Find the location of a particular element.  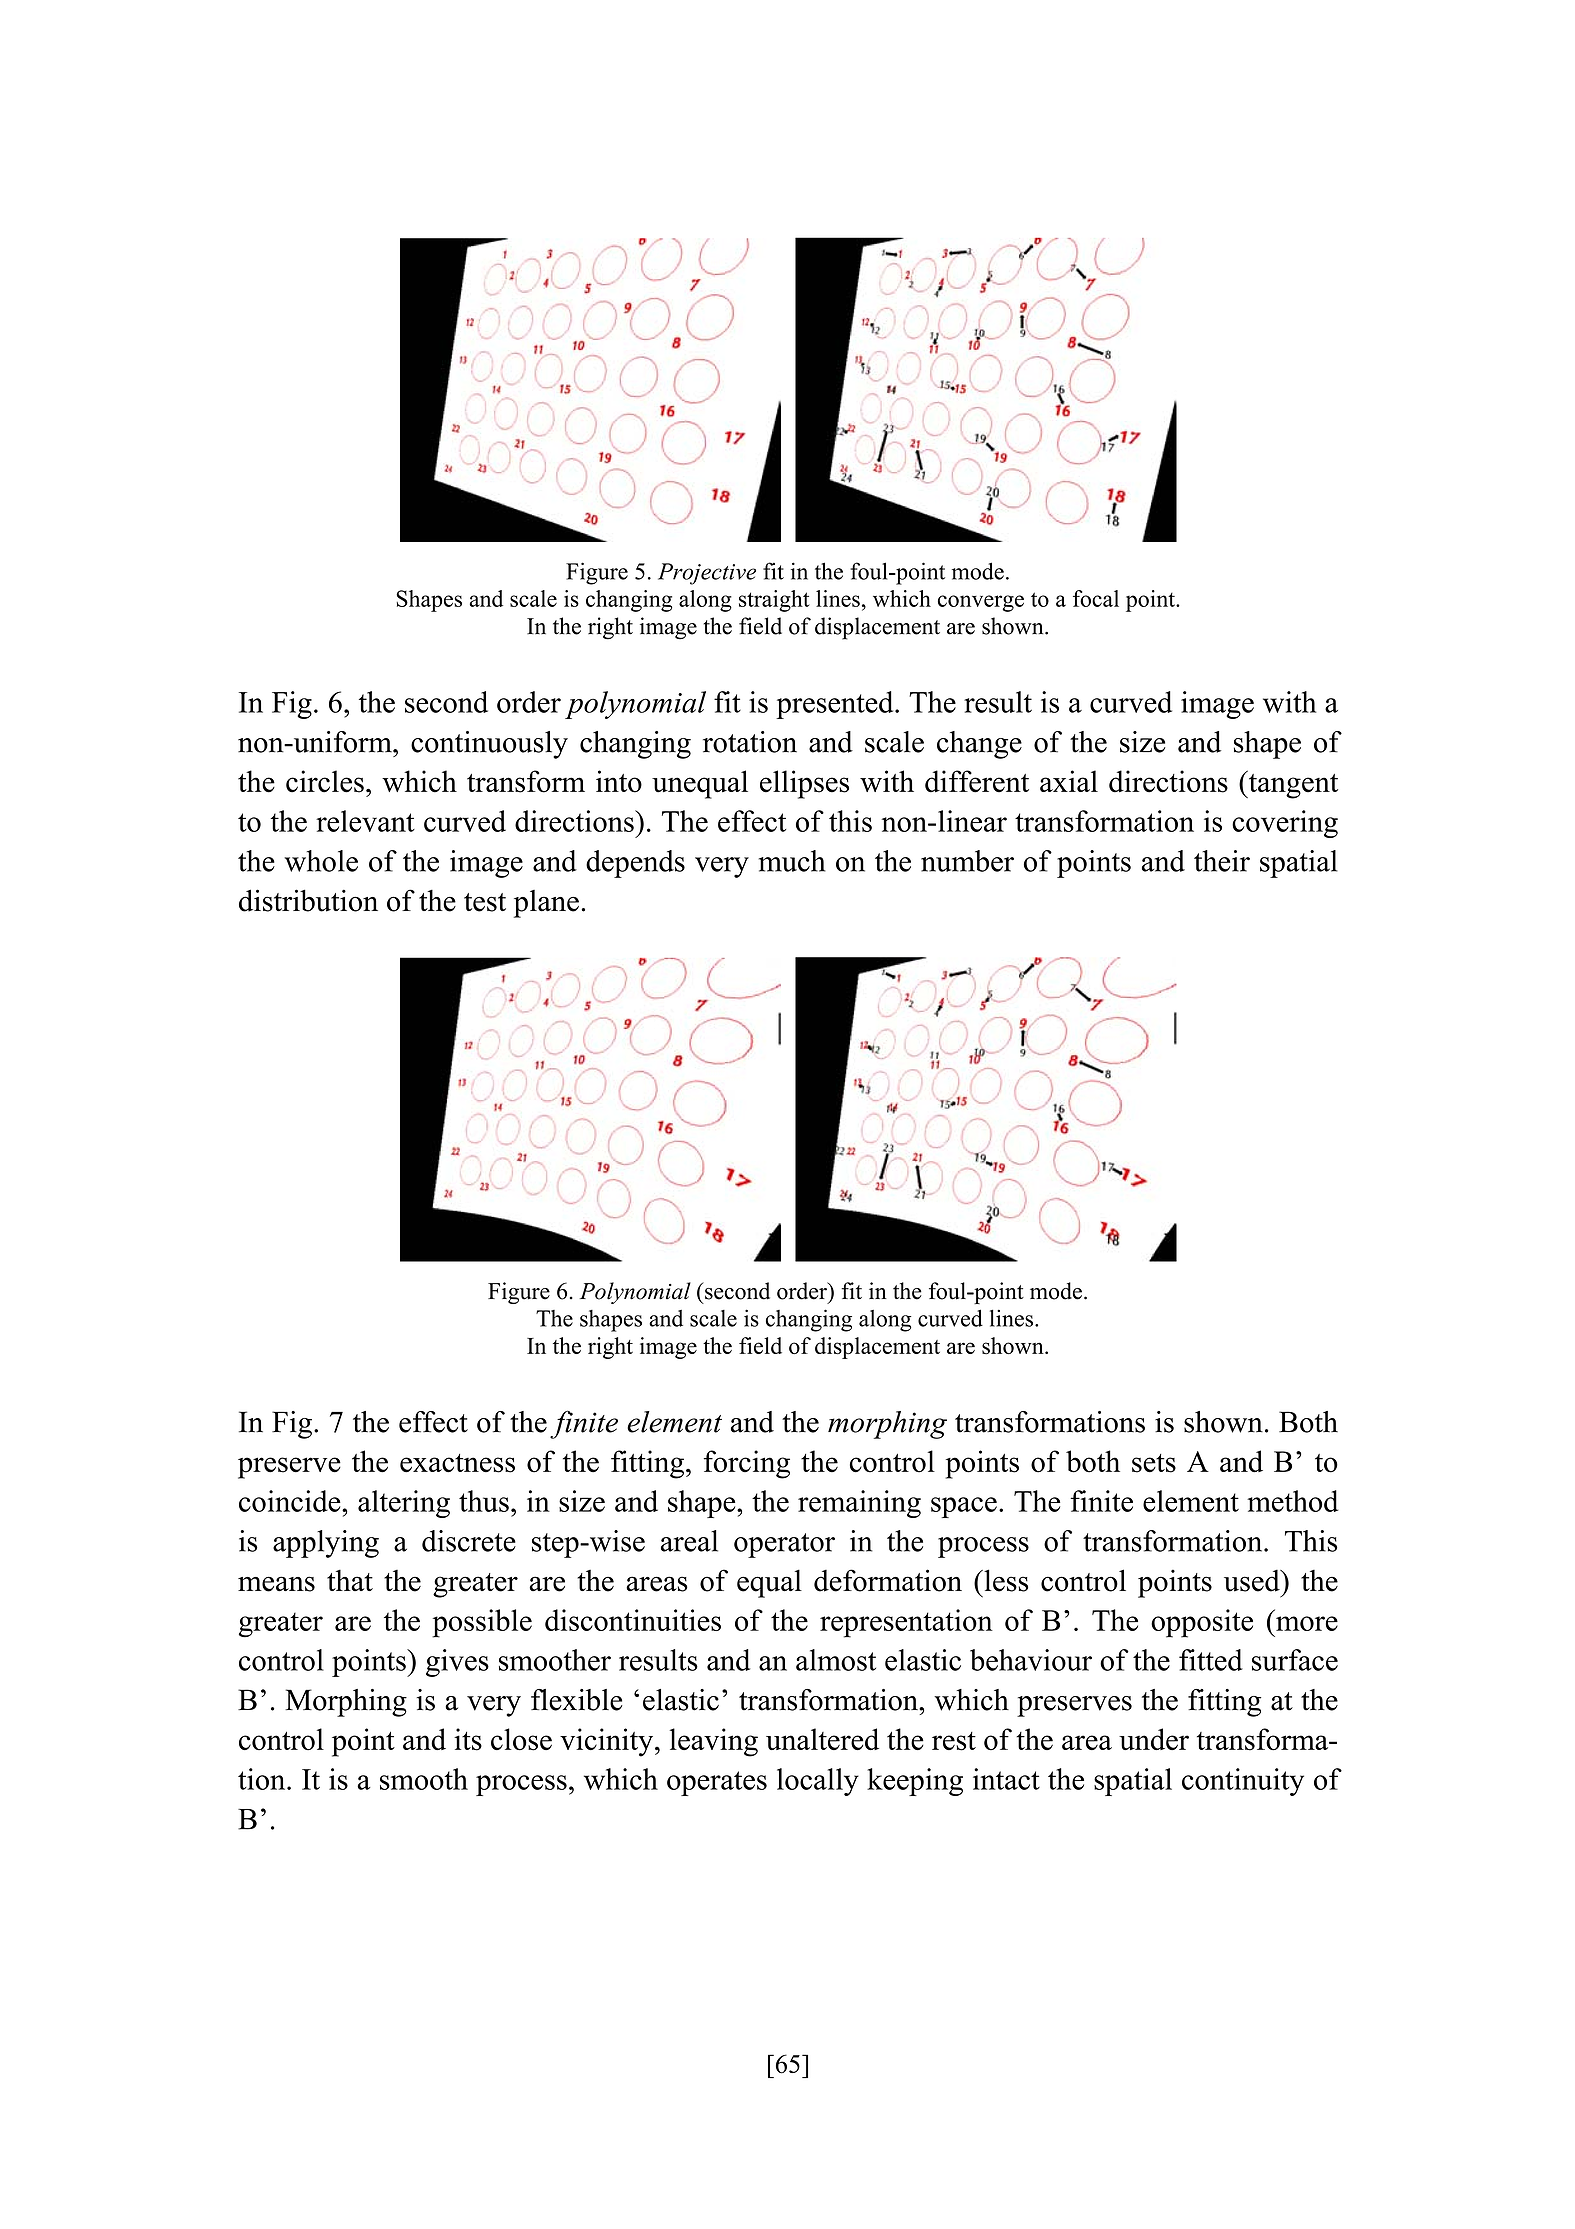

test is located at coordinates (485, 902).
